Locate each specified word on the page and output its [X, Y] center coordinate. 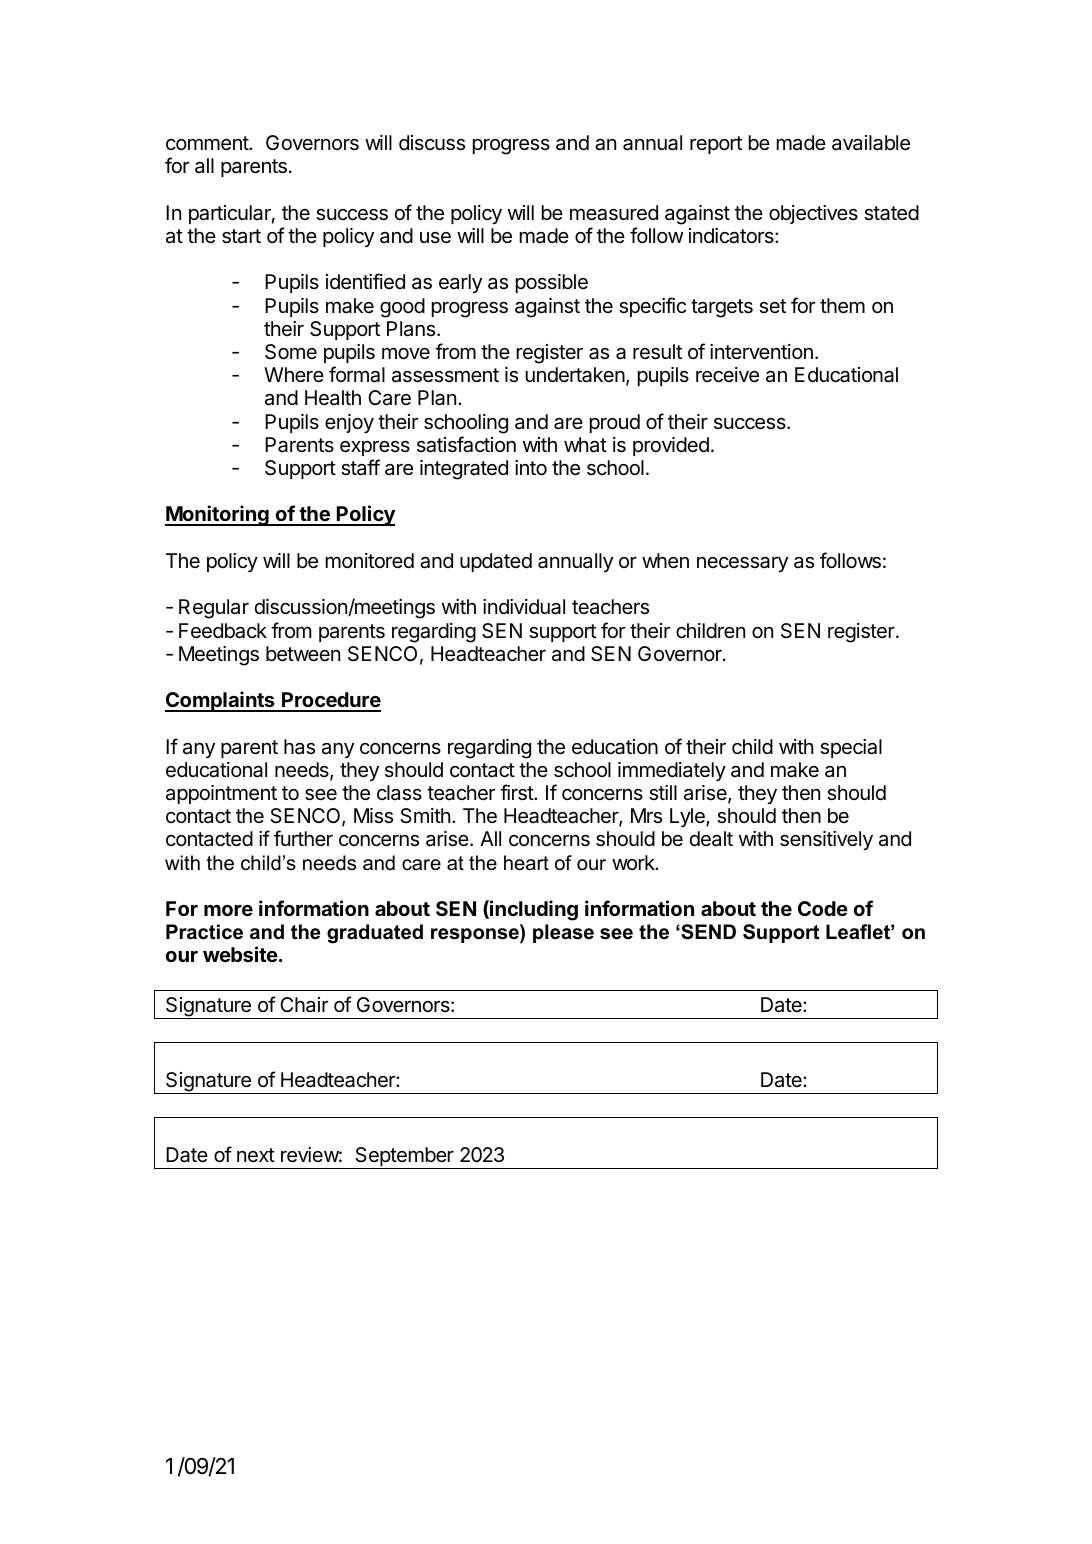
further [303, 838]
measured [614, 213]
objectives [813, 214]
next [256, 1155]
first [517, 792]
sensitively [826, 840]
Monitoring [218, 515]
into [531, 467]
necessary [742, 564]
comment [208, 143]
